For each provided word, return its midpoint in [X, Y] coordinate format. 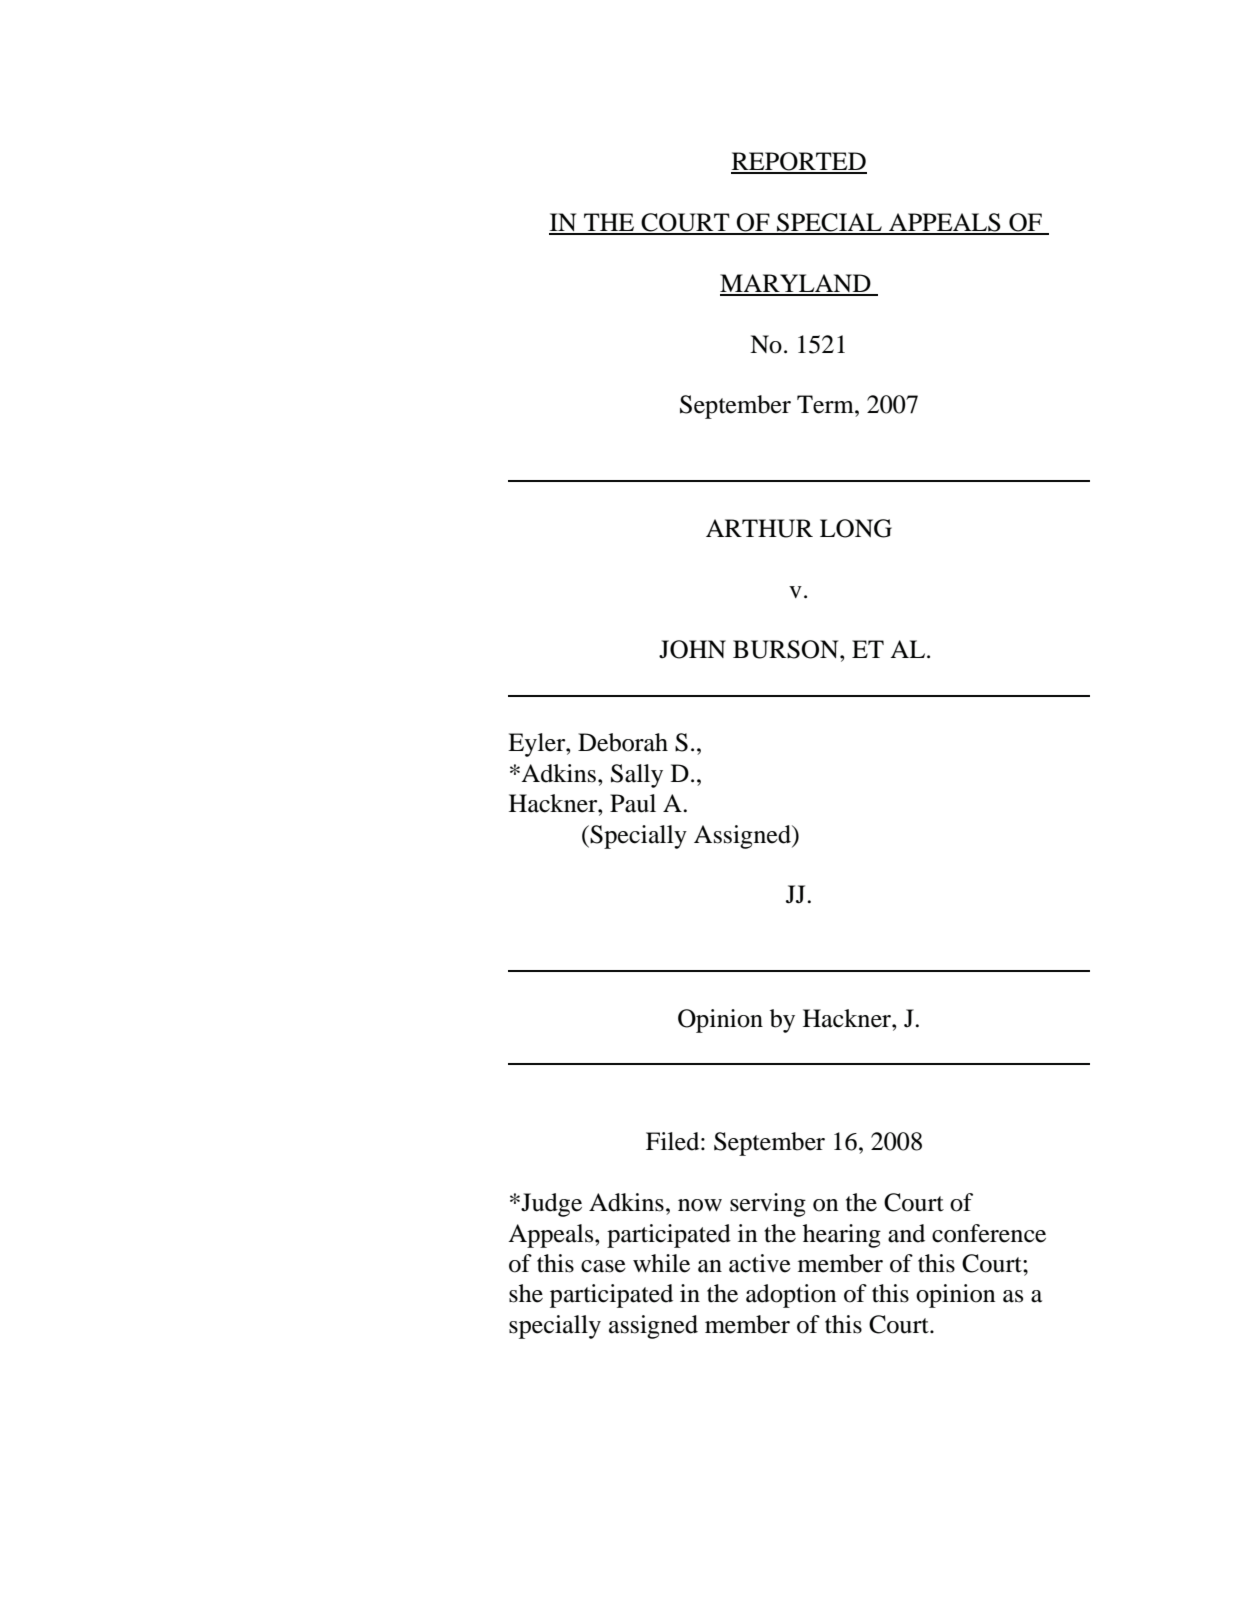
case [603, 1266]
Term [826, 404]
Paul [633, 803]
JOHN [692, 649]
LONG [856, 528]
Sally [637, 776]
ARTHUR [759, 528]
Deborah [623, 742]
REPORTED [799, 162]
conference [989, 1233]
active [760, 1263]
